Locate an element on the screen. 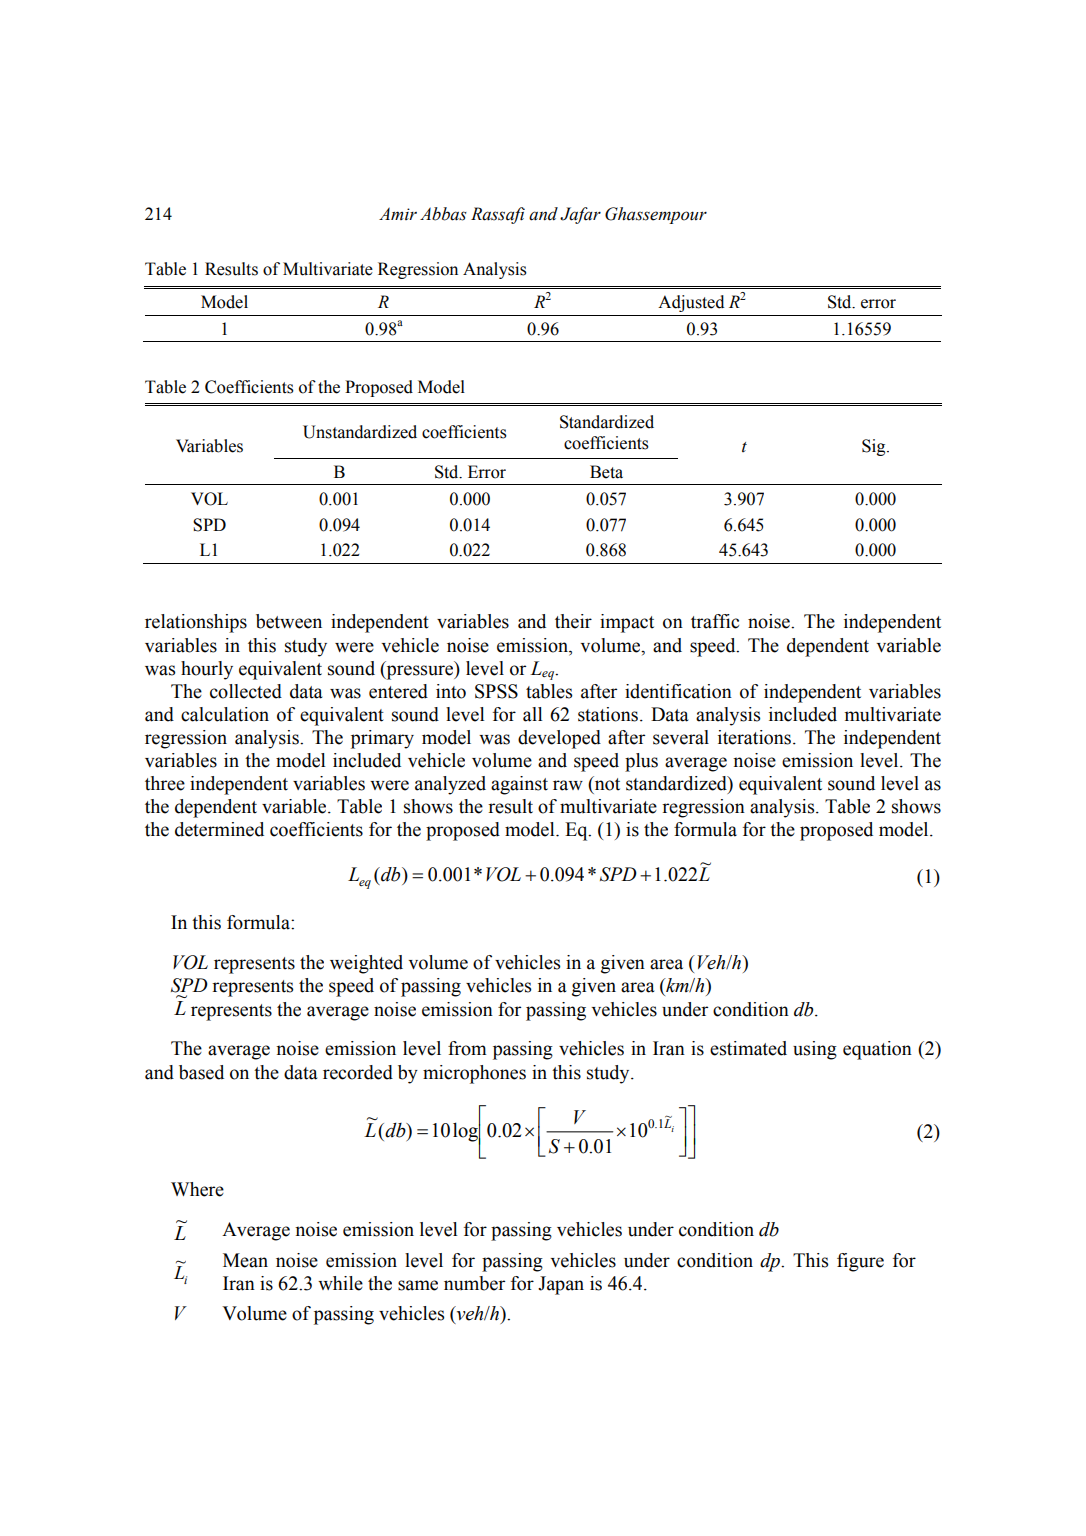  using is located at coordinates (815, 1050).
